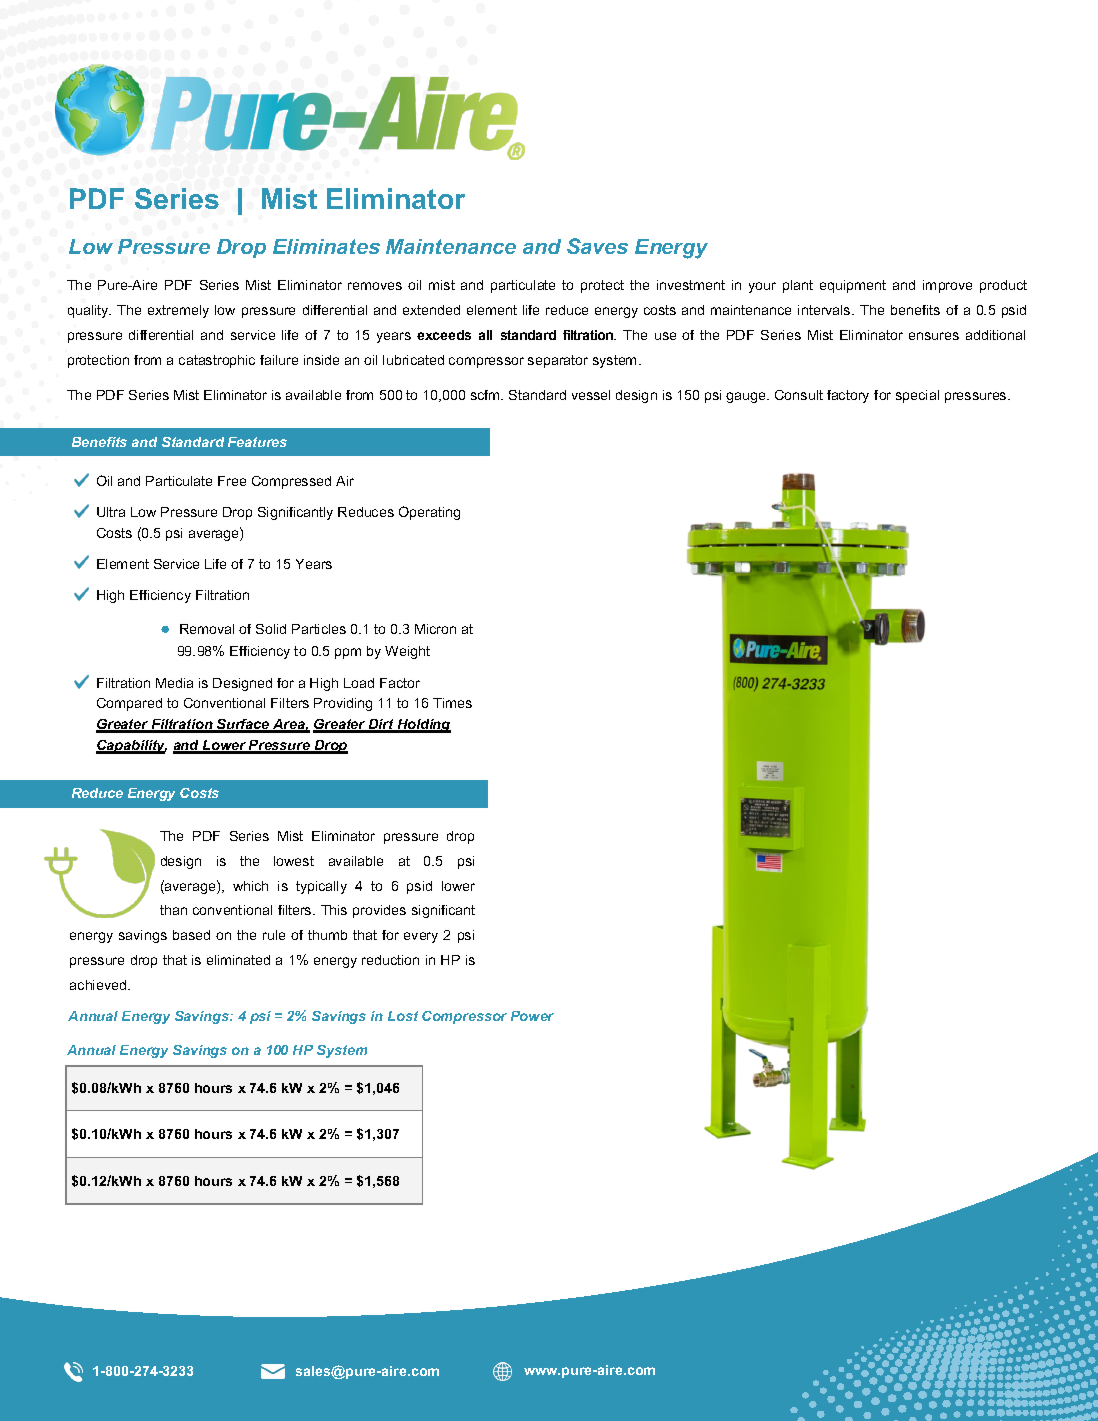  Describe the element at coordinates (853, 286) in the screenshot. I see `equipment` at that location.
